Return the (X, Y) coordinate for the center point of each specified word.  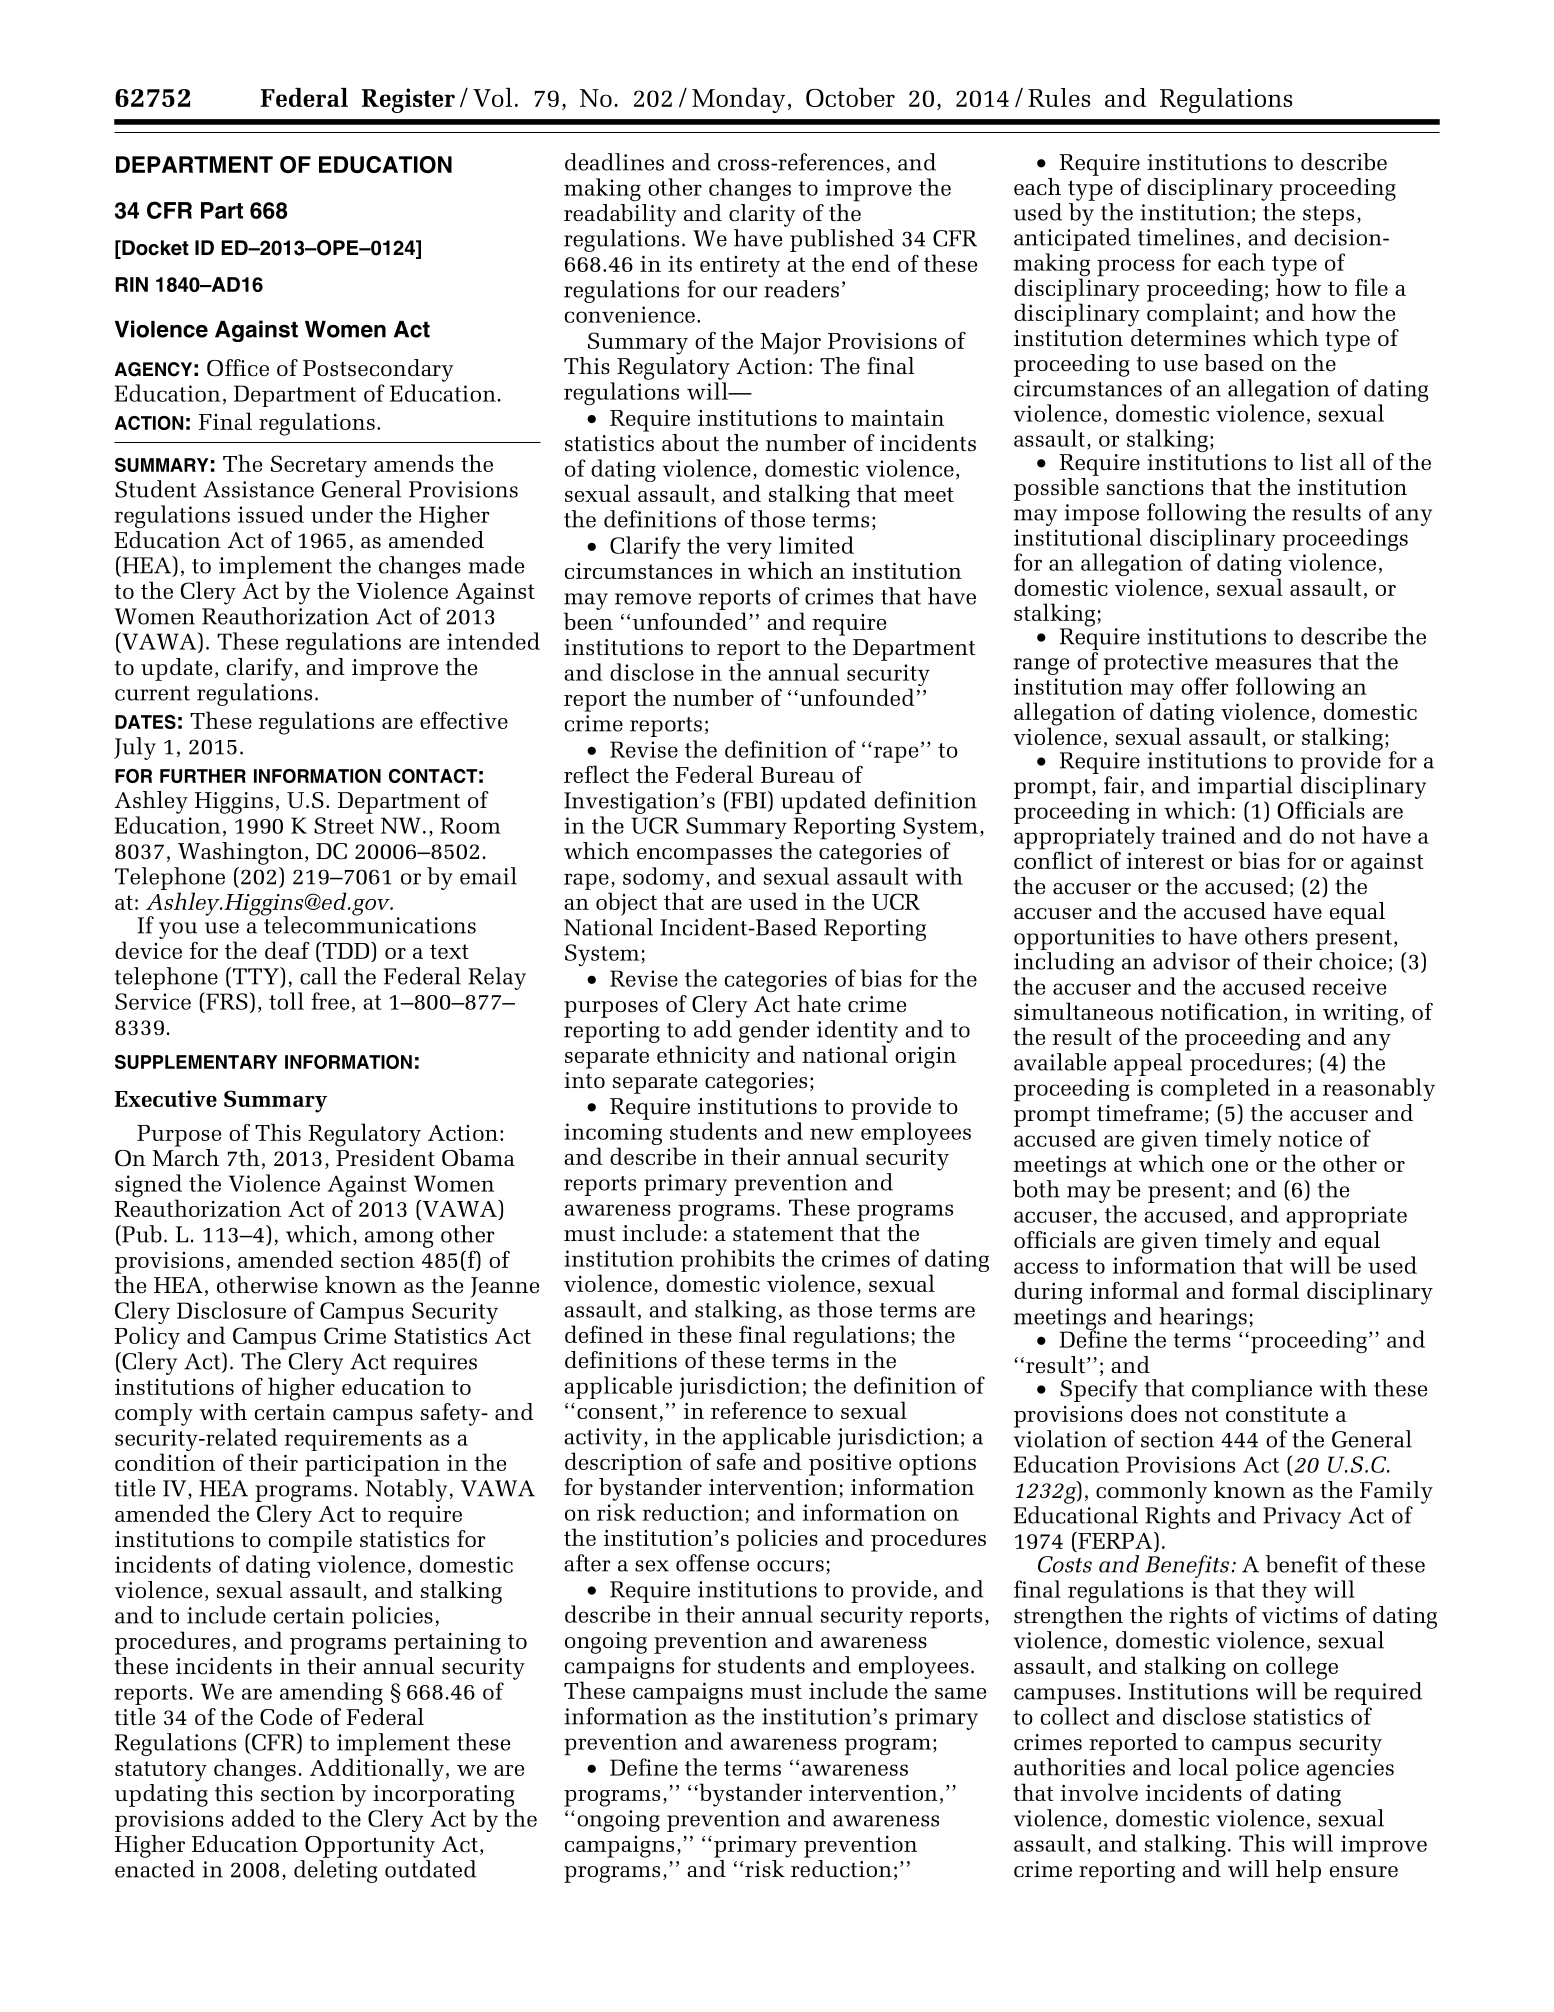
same (960, 1693)
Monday (738, 100)
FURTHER (203, 776)
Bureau (798, 775)
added (263, 1818)
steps (1328, 216)
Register (408, 100)
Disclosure (231, 1310)
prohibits (728, 1260)
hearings (1204, 1319)
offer (1205, 686)
